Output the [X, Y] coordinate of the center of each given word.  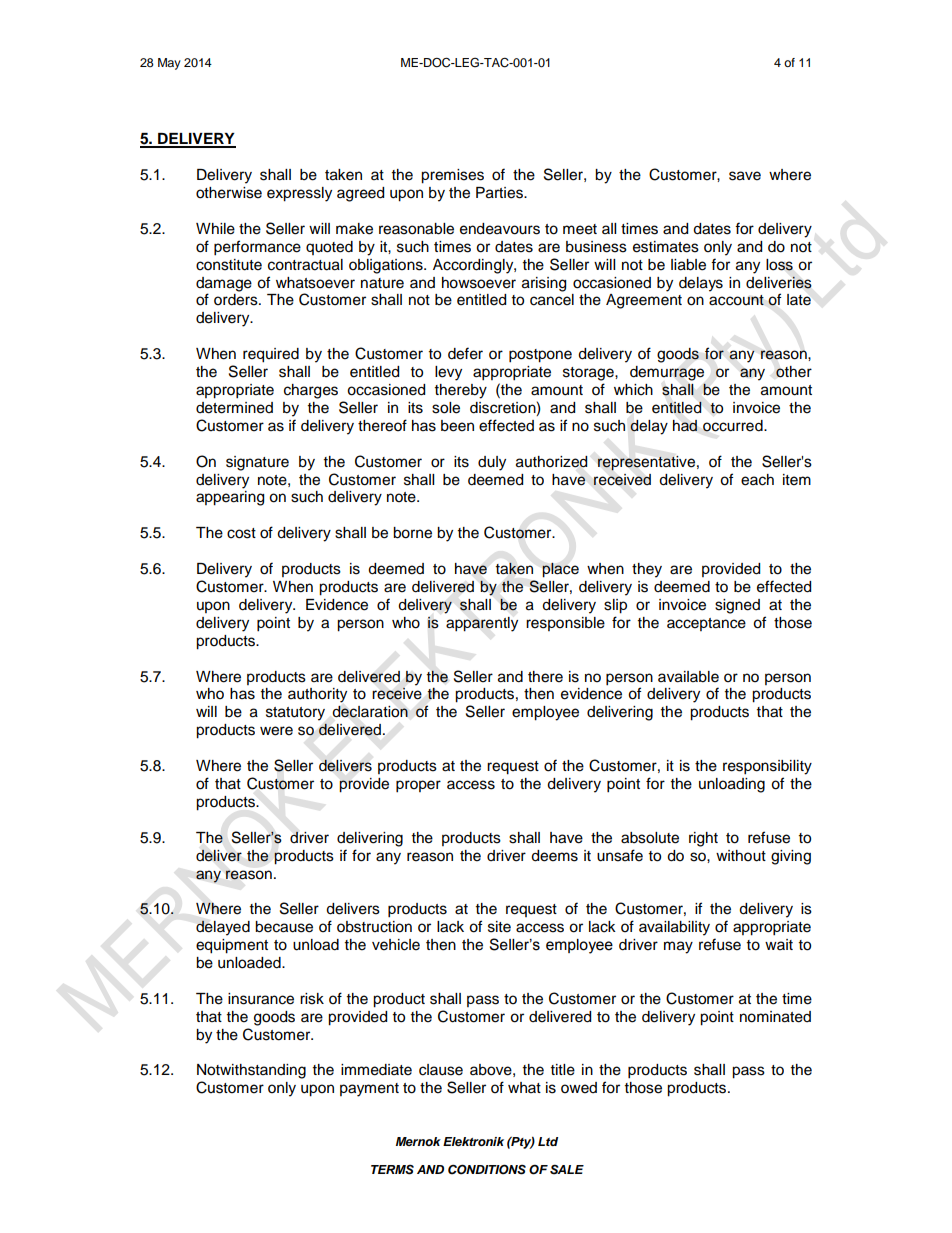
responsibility [767, 767]
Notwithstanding [251, 1071]
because [284, 927]
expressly [299, 194]
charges [311, 391]
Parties [500, 193]
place [560, 570]
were [276, 731]
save [745, 176]
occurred [734, 426]
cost [241, 533]
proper [418, 786]
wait [779, 944]
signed [737, 606]
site [499, 927]
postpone [540, 356]
